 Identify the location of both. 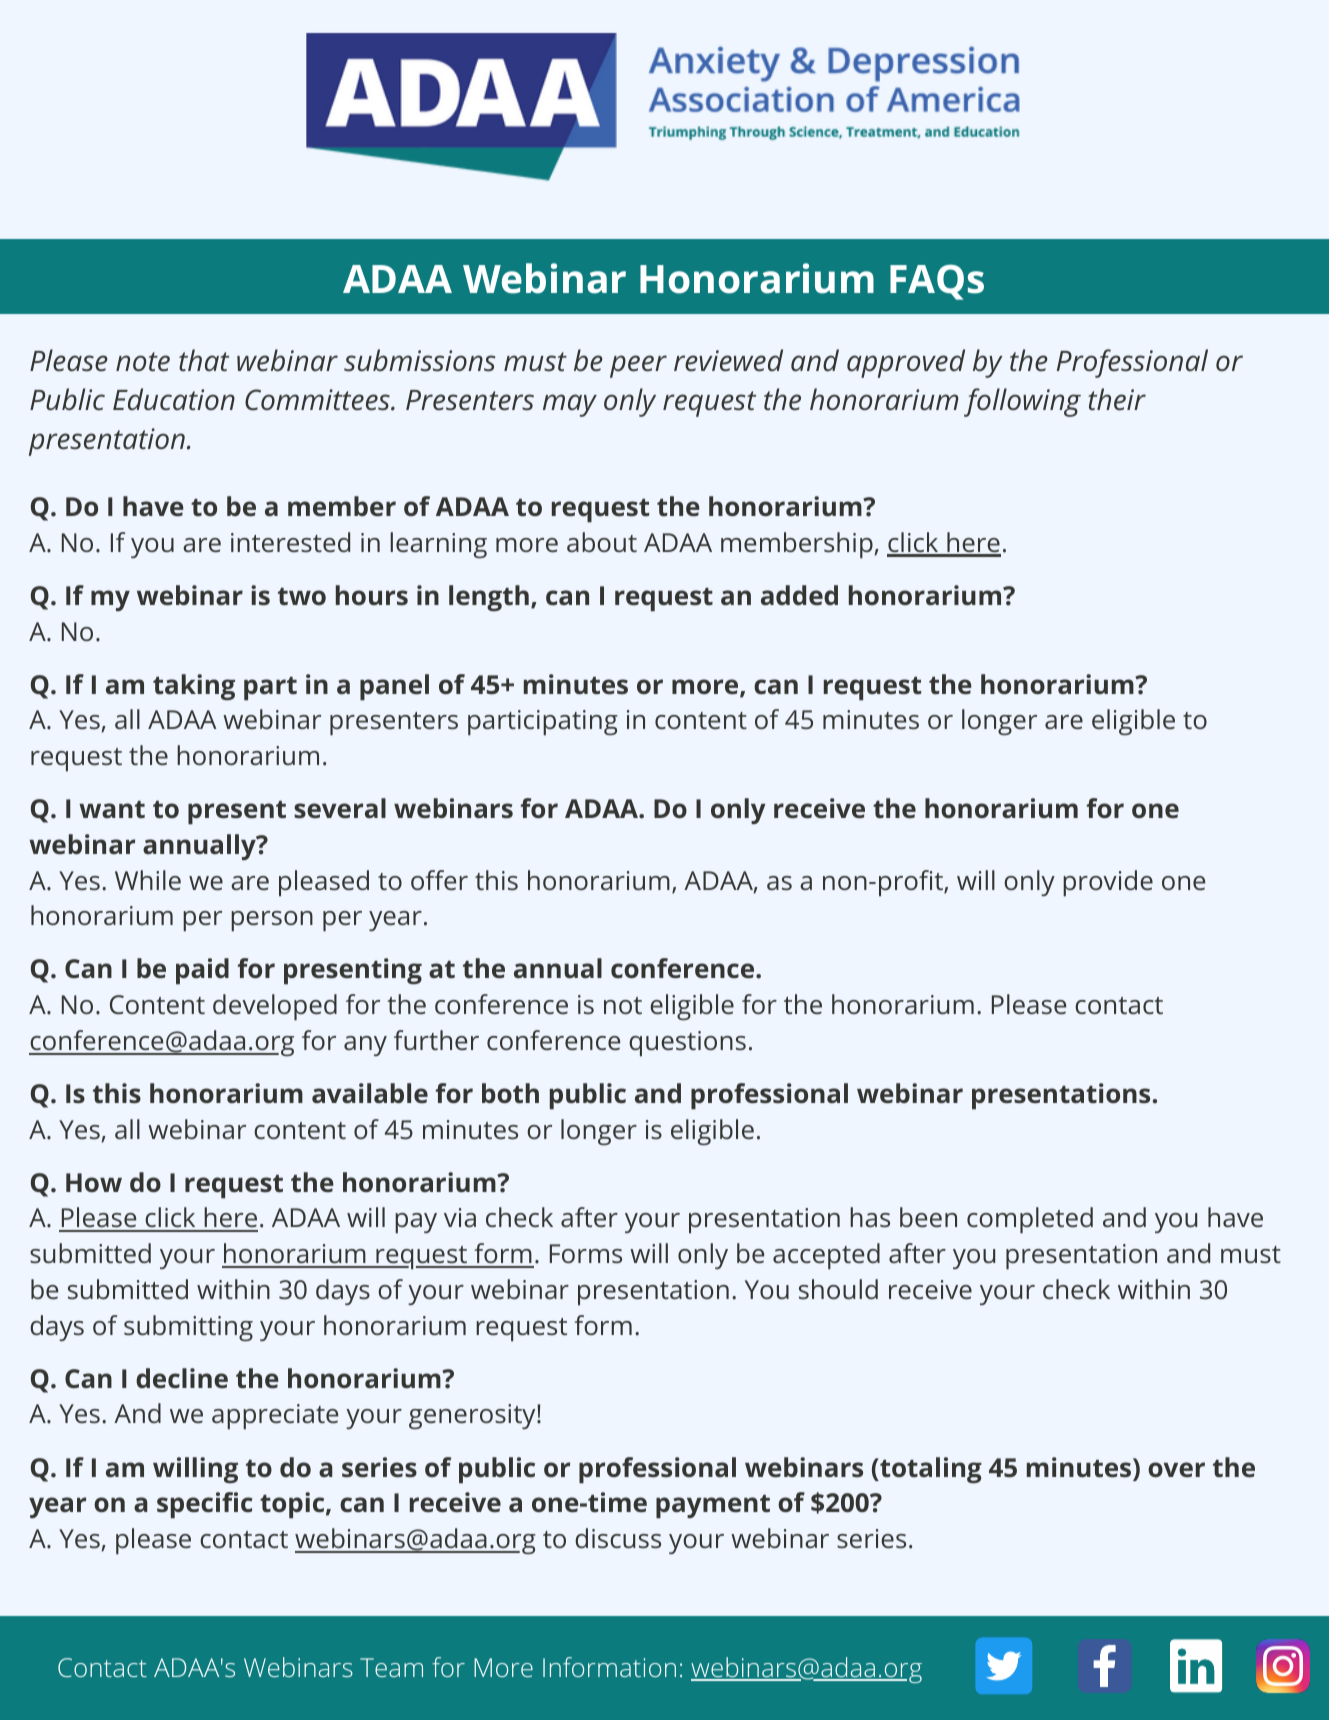
(510, 1093).
